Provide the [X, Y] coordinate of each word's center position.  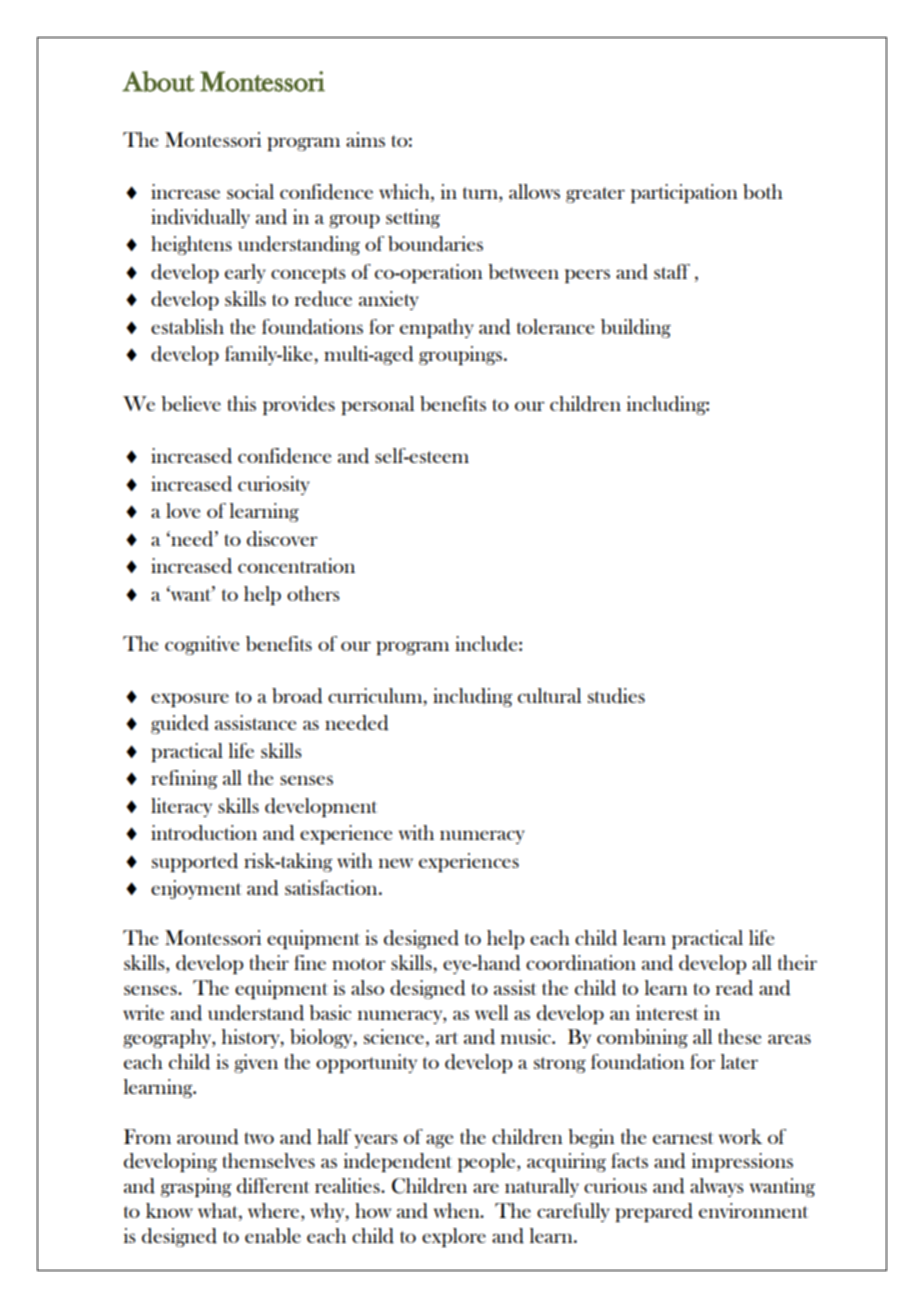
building [636, 328]
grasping [196, 1187]
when [458, 1210]
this [242, 403]
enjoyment [196, 889]
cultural [549, 695]
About [158, 81]
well [491, 1012]
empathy [437, 328]
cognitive [202, 645]
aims [365, 139]
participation [684, 193]
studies [616, 696]
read [734, 988]
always [717, 1187]
